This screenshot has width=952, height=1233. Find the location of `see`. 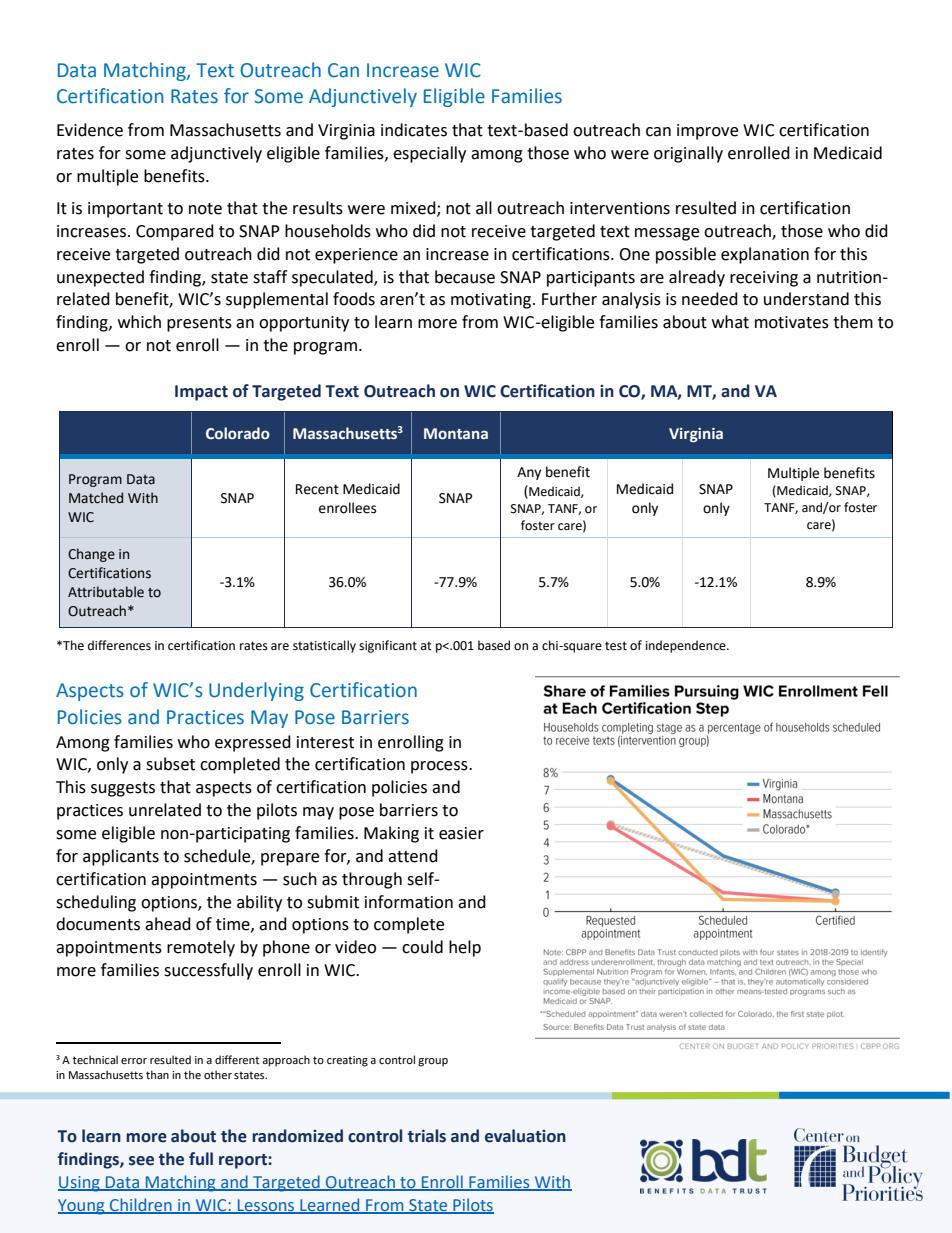

see is located at coordinates (141, 1161).
